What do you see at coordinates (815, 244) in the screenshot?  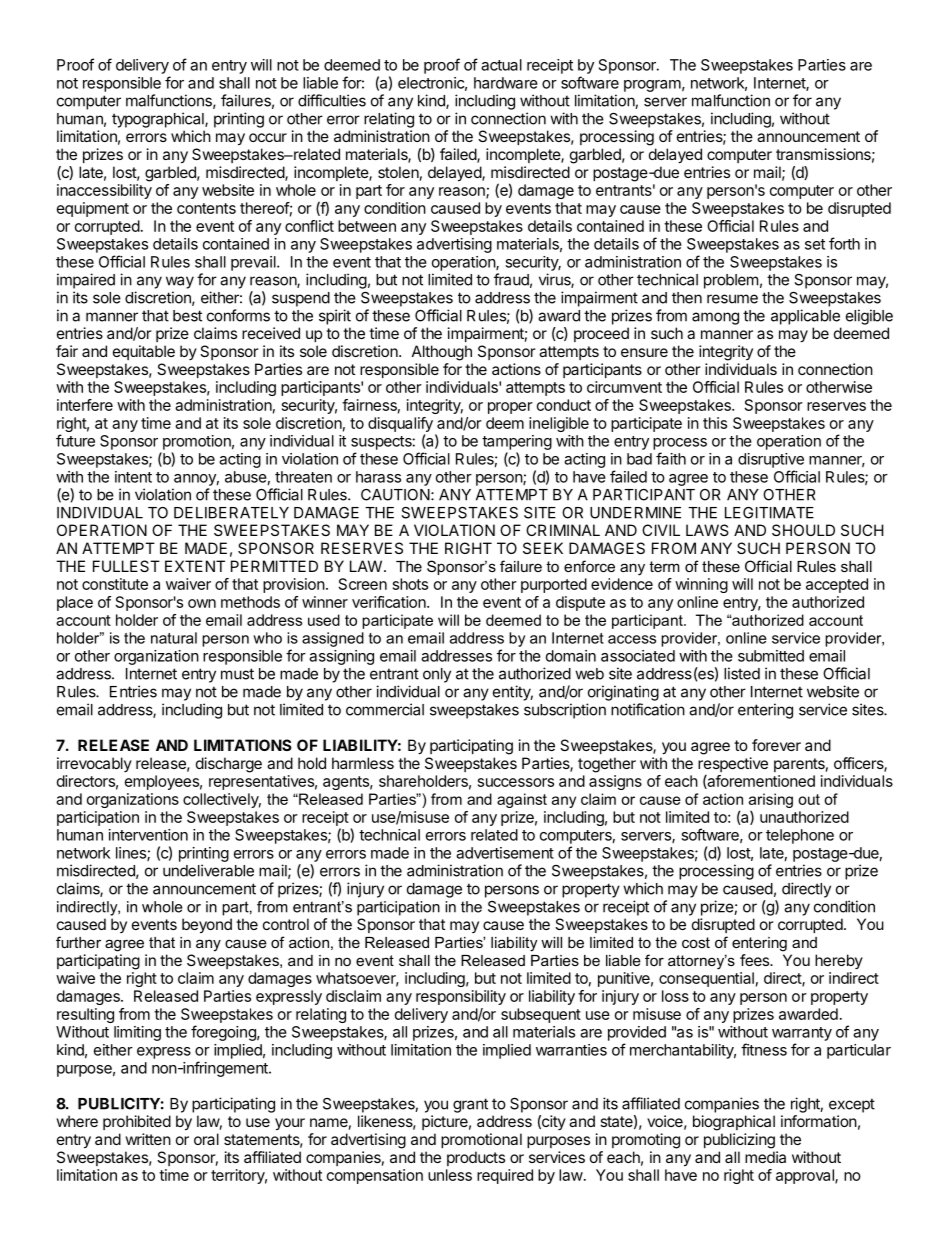 I see `set` at bounding box center [815, 244].
